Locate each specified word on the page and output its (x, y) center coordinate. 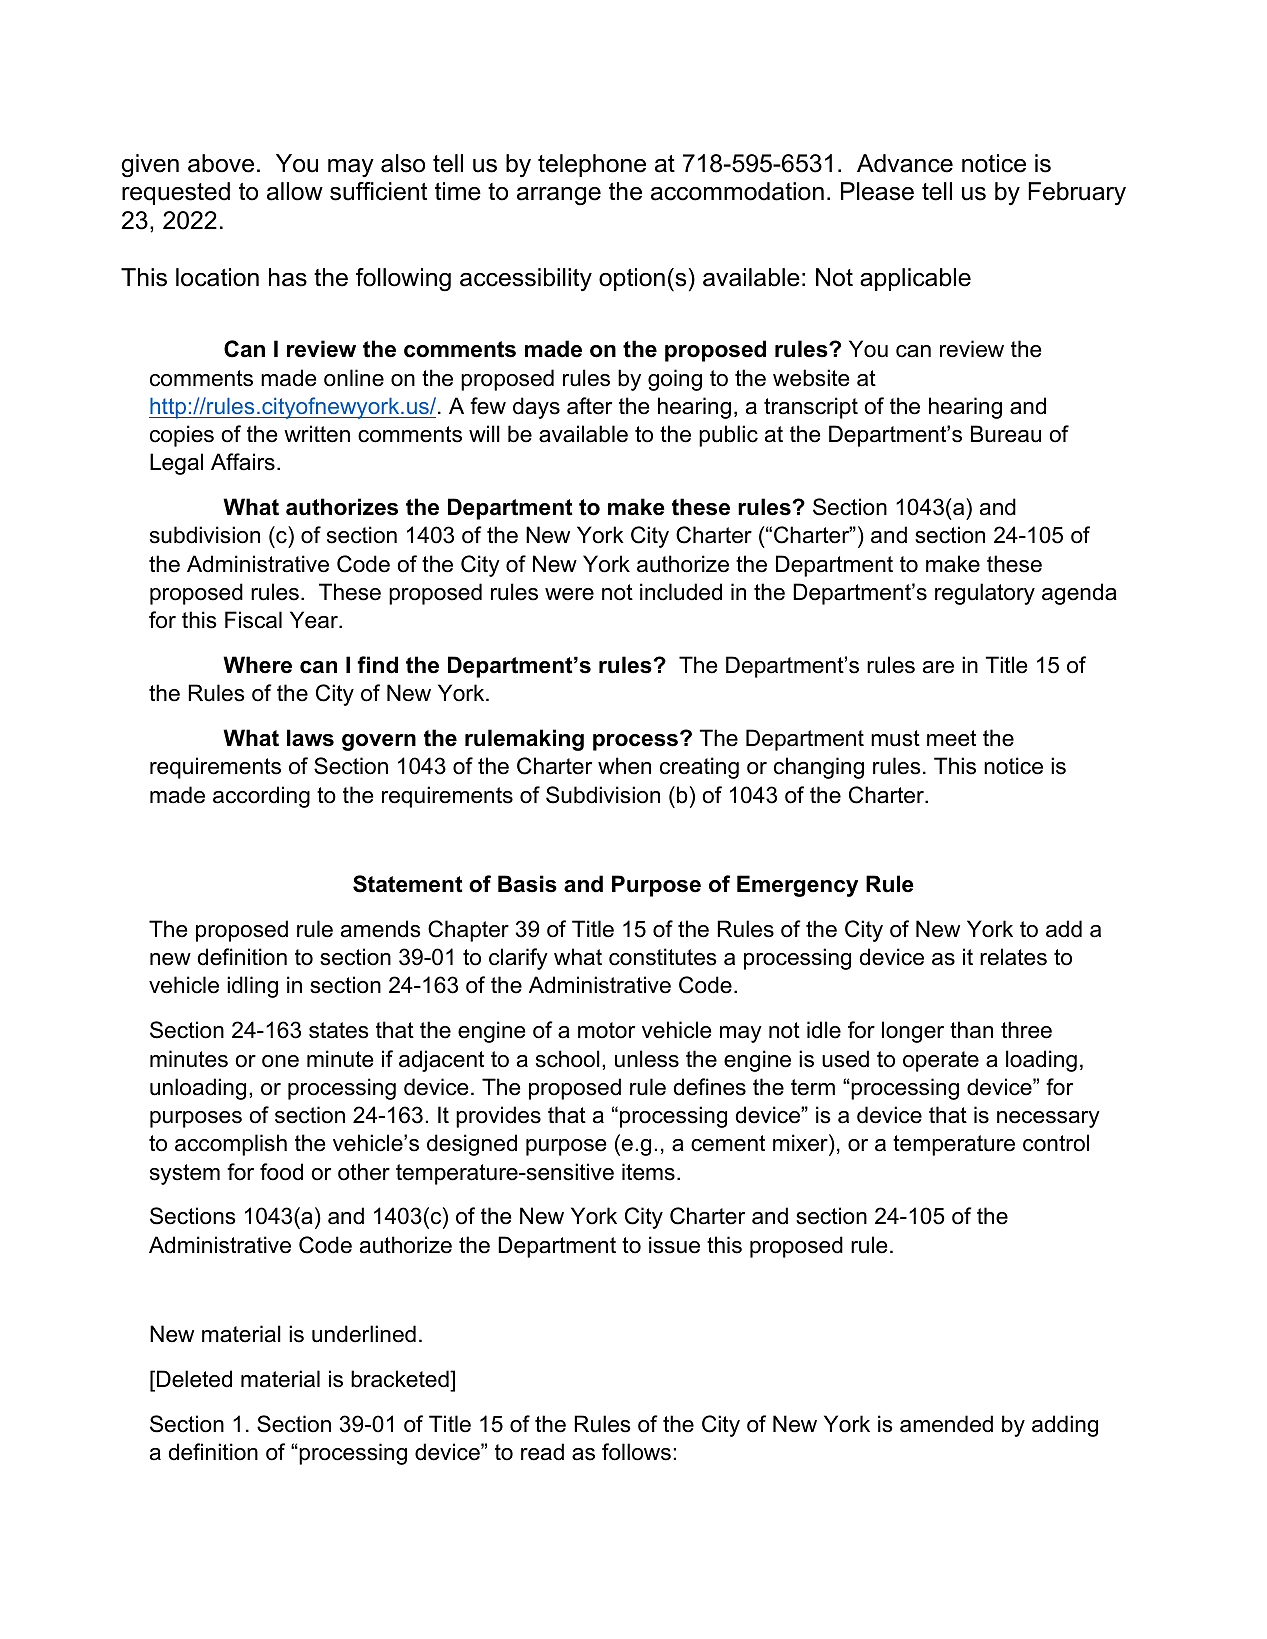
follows (636, 1452)
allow (295, 191)
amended (946, 1424)
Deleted (194, 1379)
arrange (559, 196)
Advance (905, 163)
